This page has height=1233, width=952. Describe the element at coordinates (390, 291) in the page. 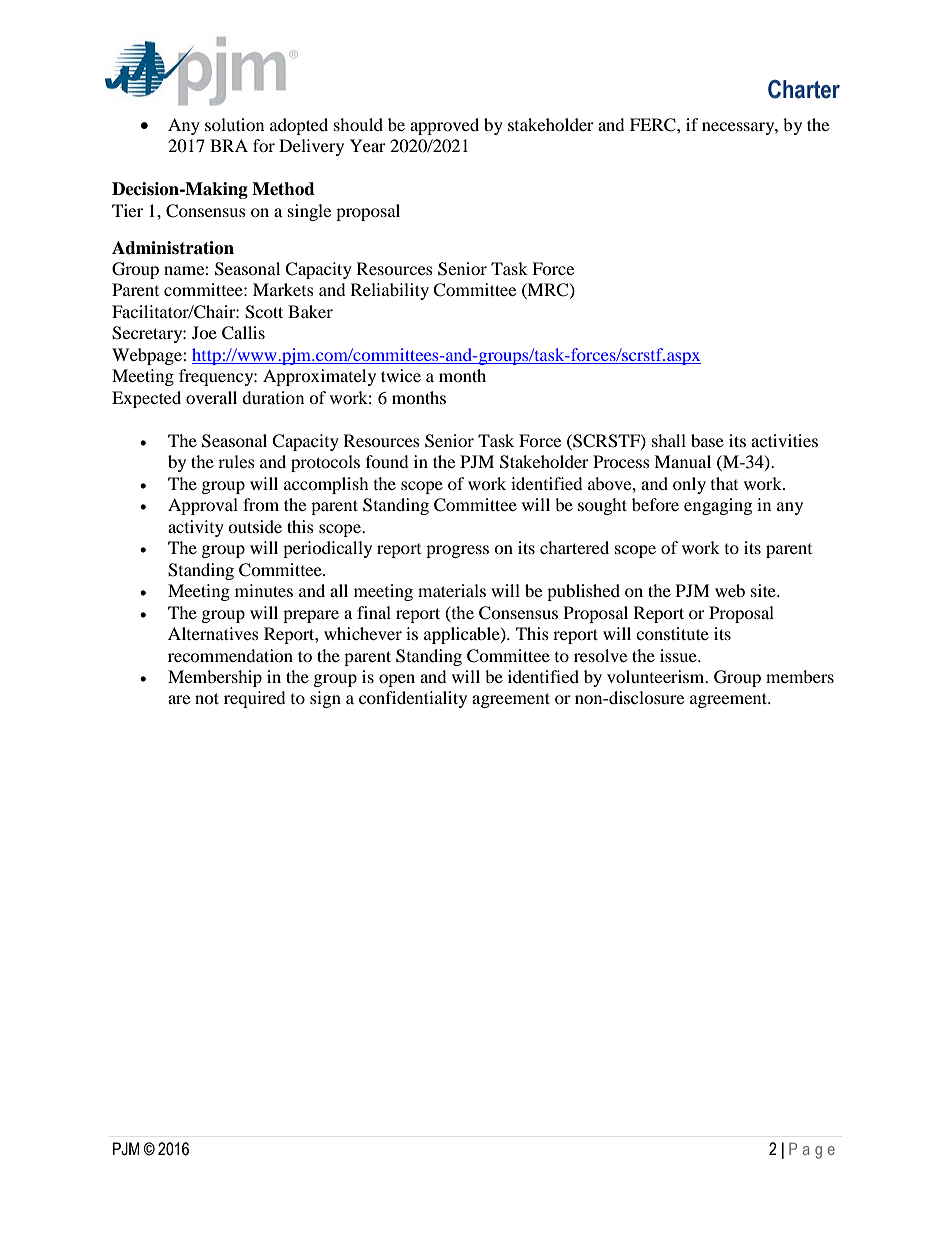

I see `Reliability` at that location.
